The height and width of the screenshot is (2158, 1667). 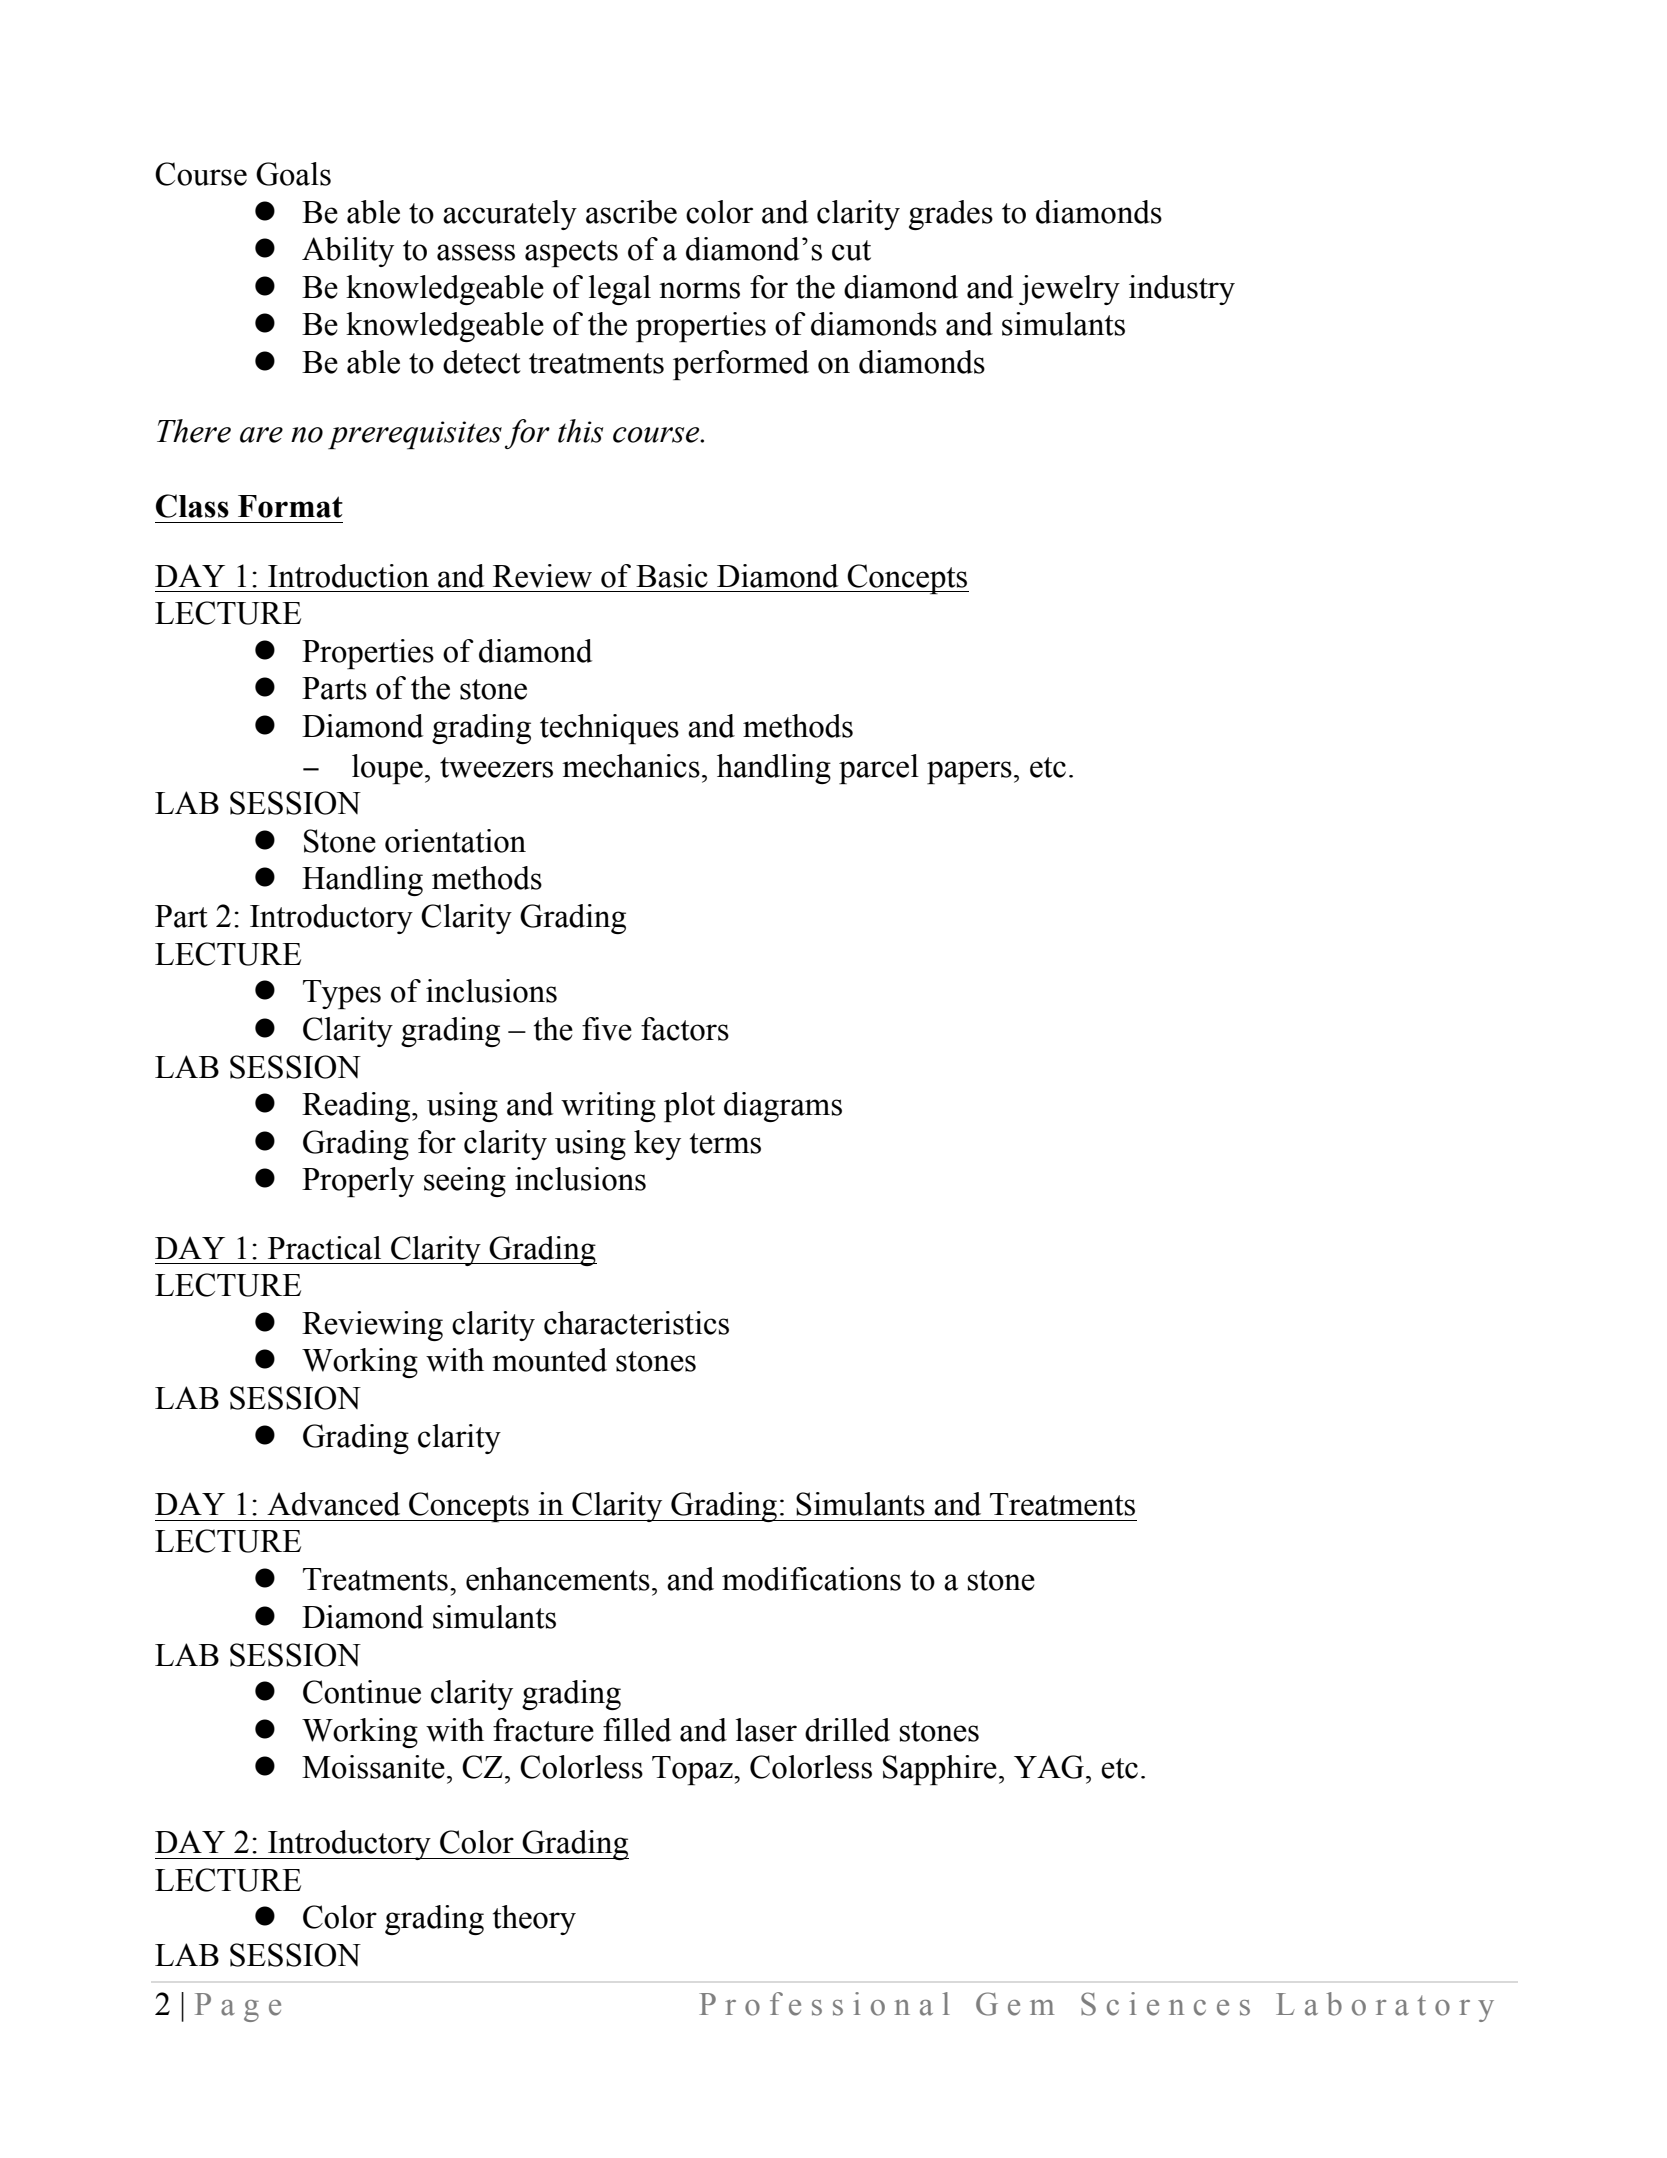 I want to click on Reading, so click(x=357, y=1107).
